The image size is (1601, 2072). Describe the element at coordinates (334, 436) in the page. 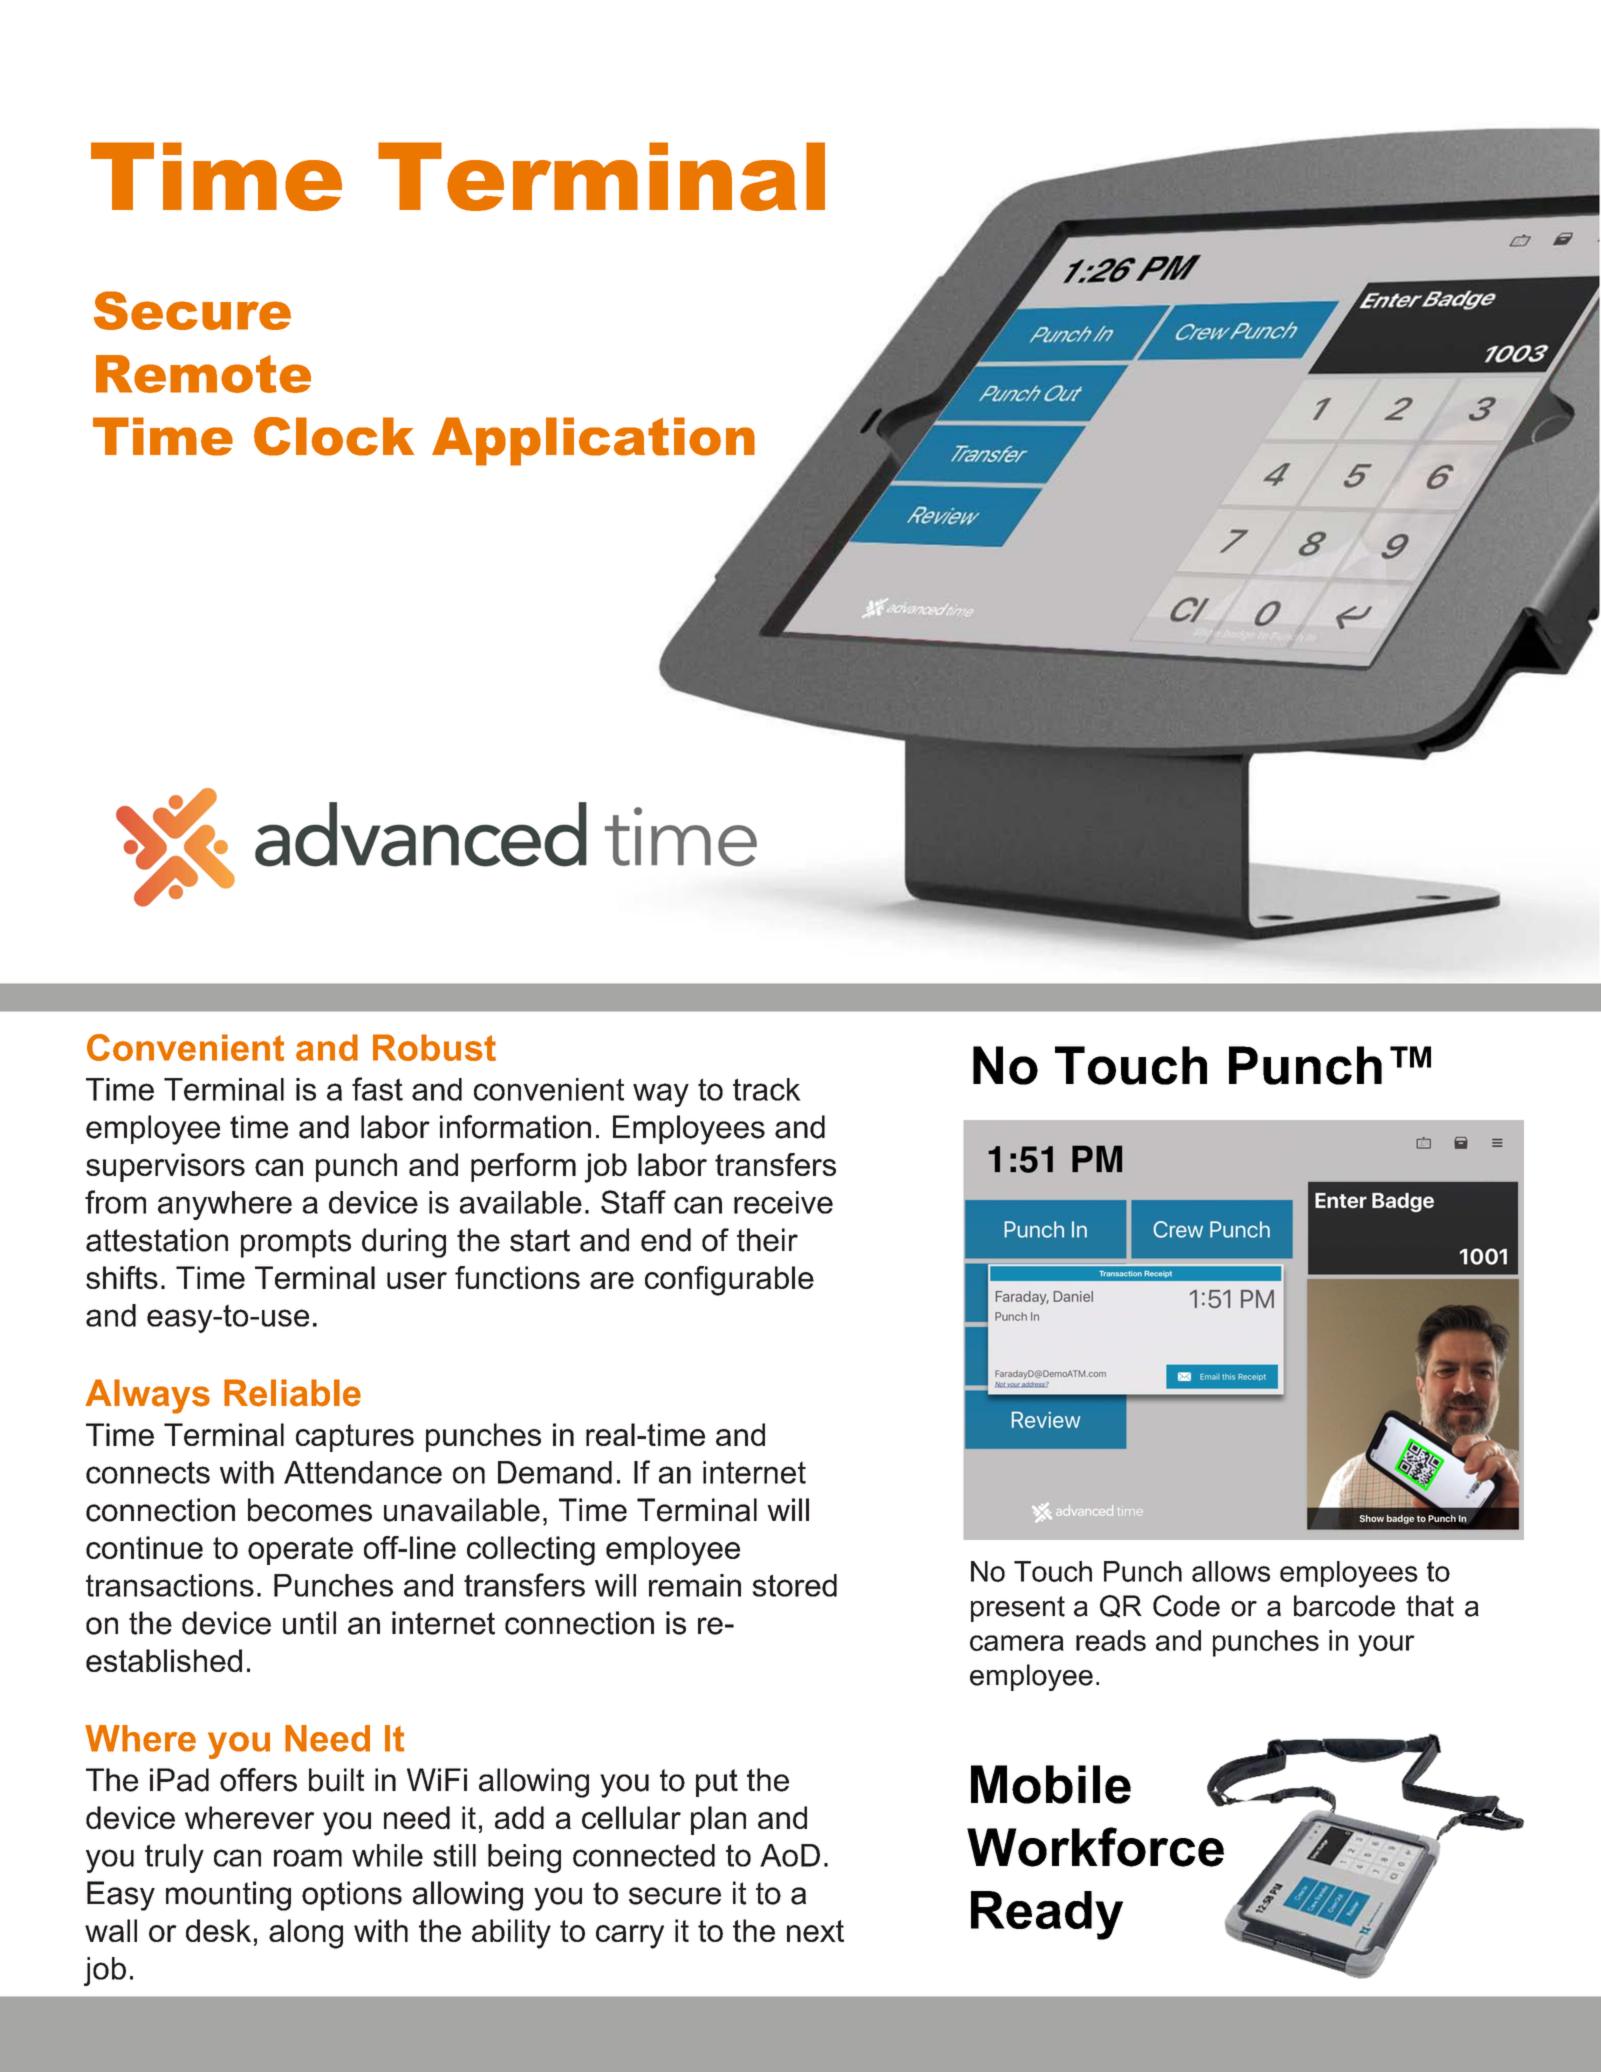

I see `Clock` at that location.
